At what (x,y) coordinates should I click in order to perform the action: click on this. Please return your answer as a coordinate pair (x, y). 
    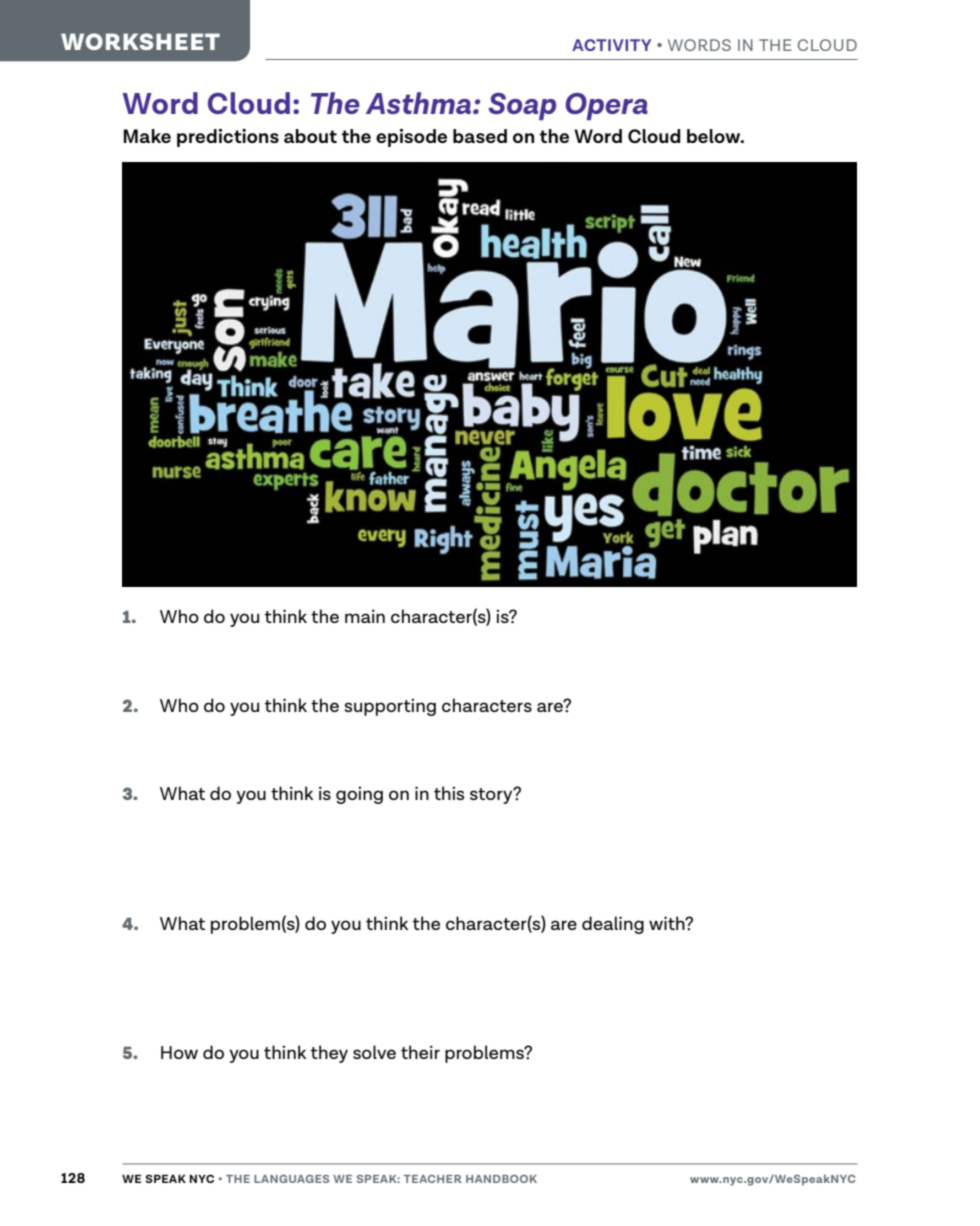
    Looking at the image, I should click on (449, 793).
